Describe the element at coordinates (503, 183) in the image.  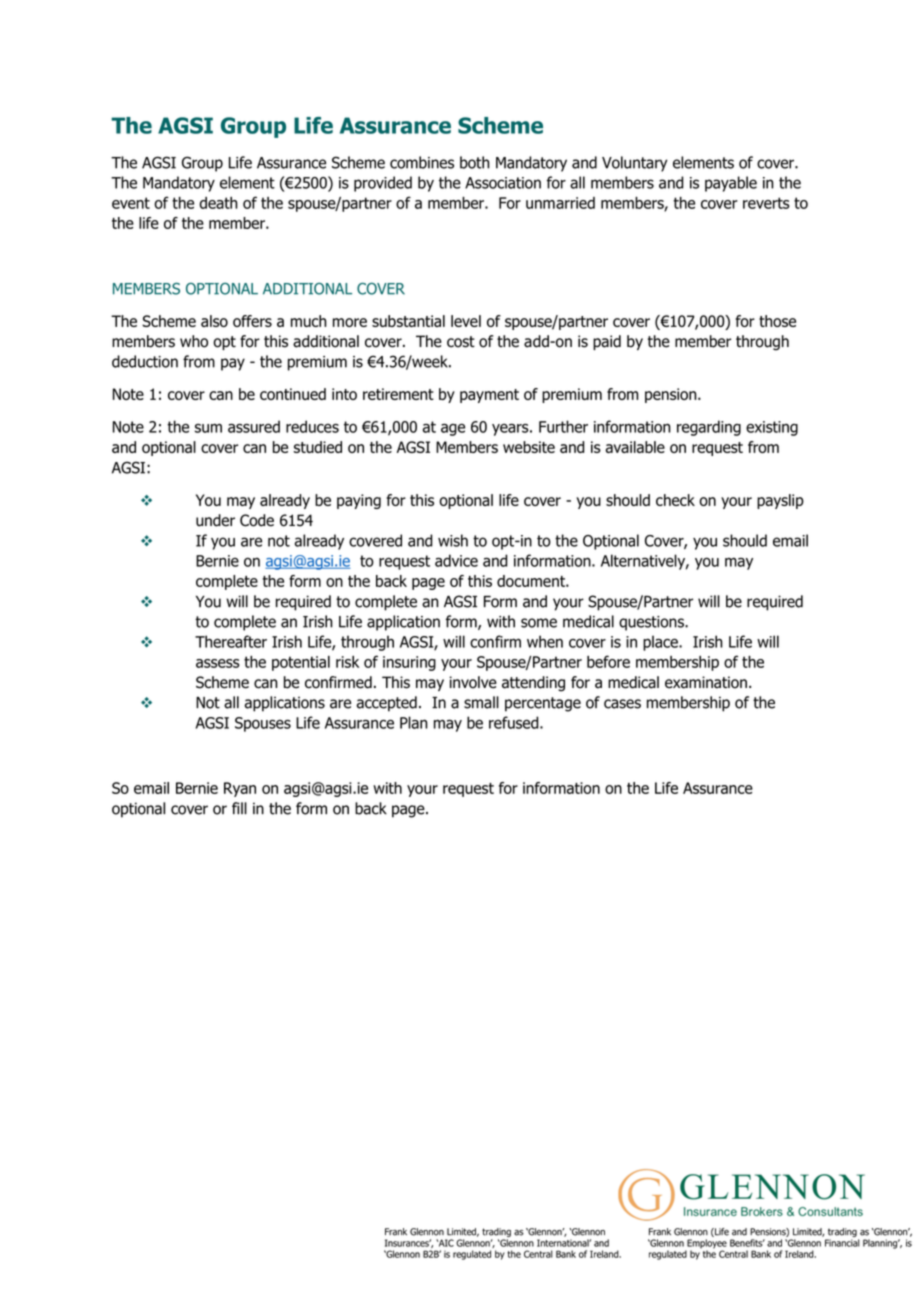
I see `Association` at that location.
